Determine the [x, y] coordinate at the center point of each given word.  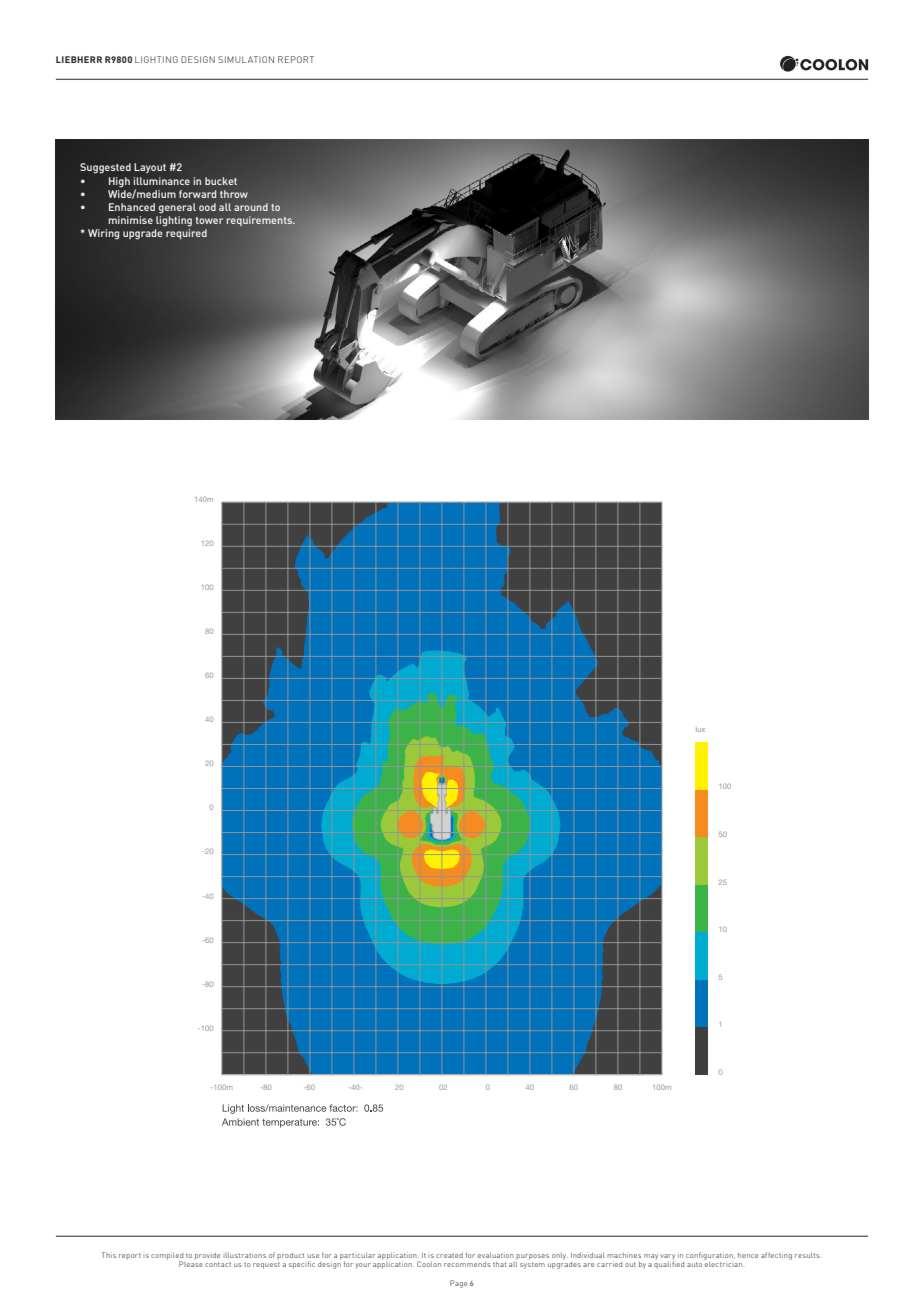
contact [218, 1264]
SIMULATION [246, 59]
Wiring [103, 234]
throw [234, 194]
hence [748, 1255]
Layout [150, 168]
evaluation [496, 1255]
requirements [260, 221]
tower [209, 220]
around [251, 207]
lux [700, 729]
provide [207, 1256]
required [186, 232]
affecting [776, 1256]
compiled [167, 1257]
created [449, 1255]
